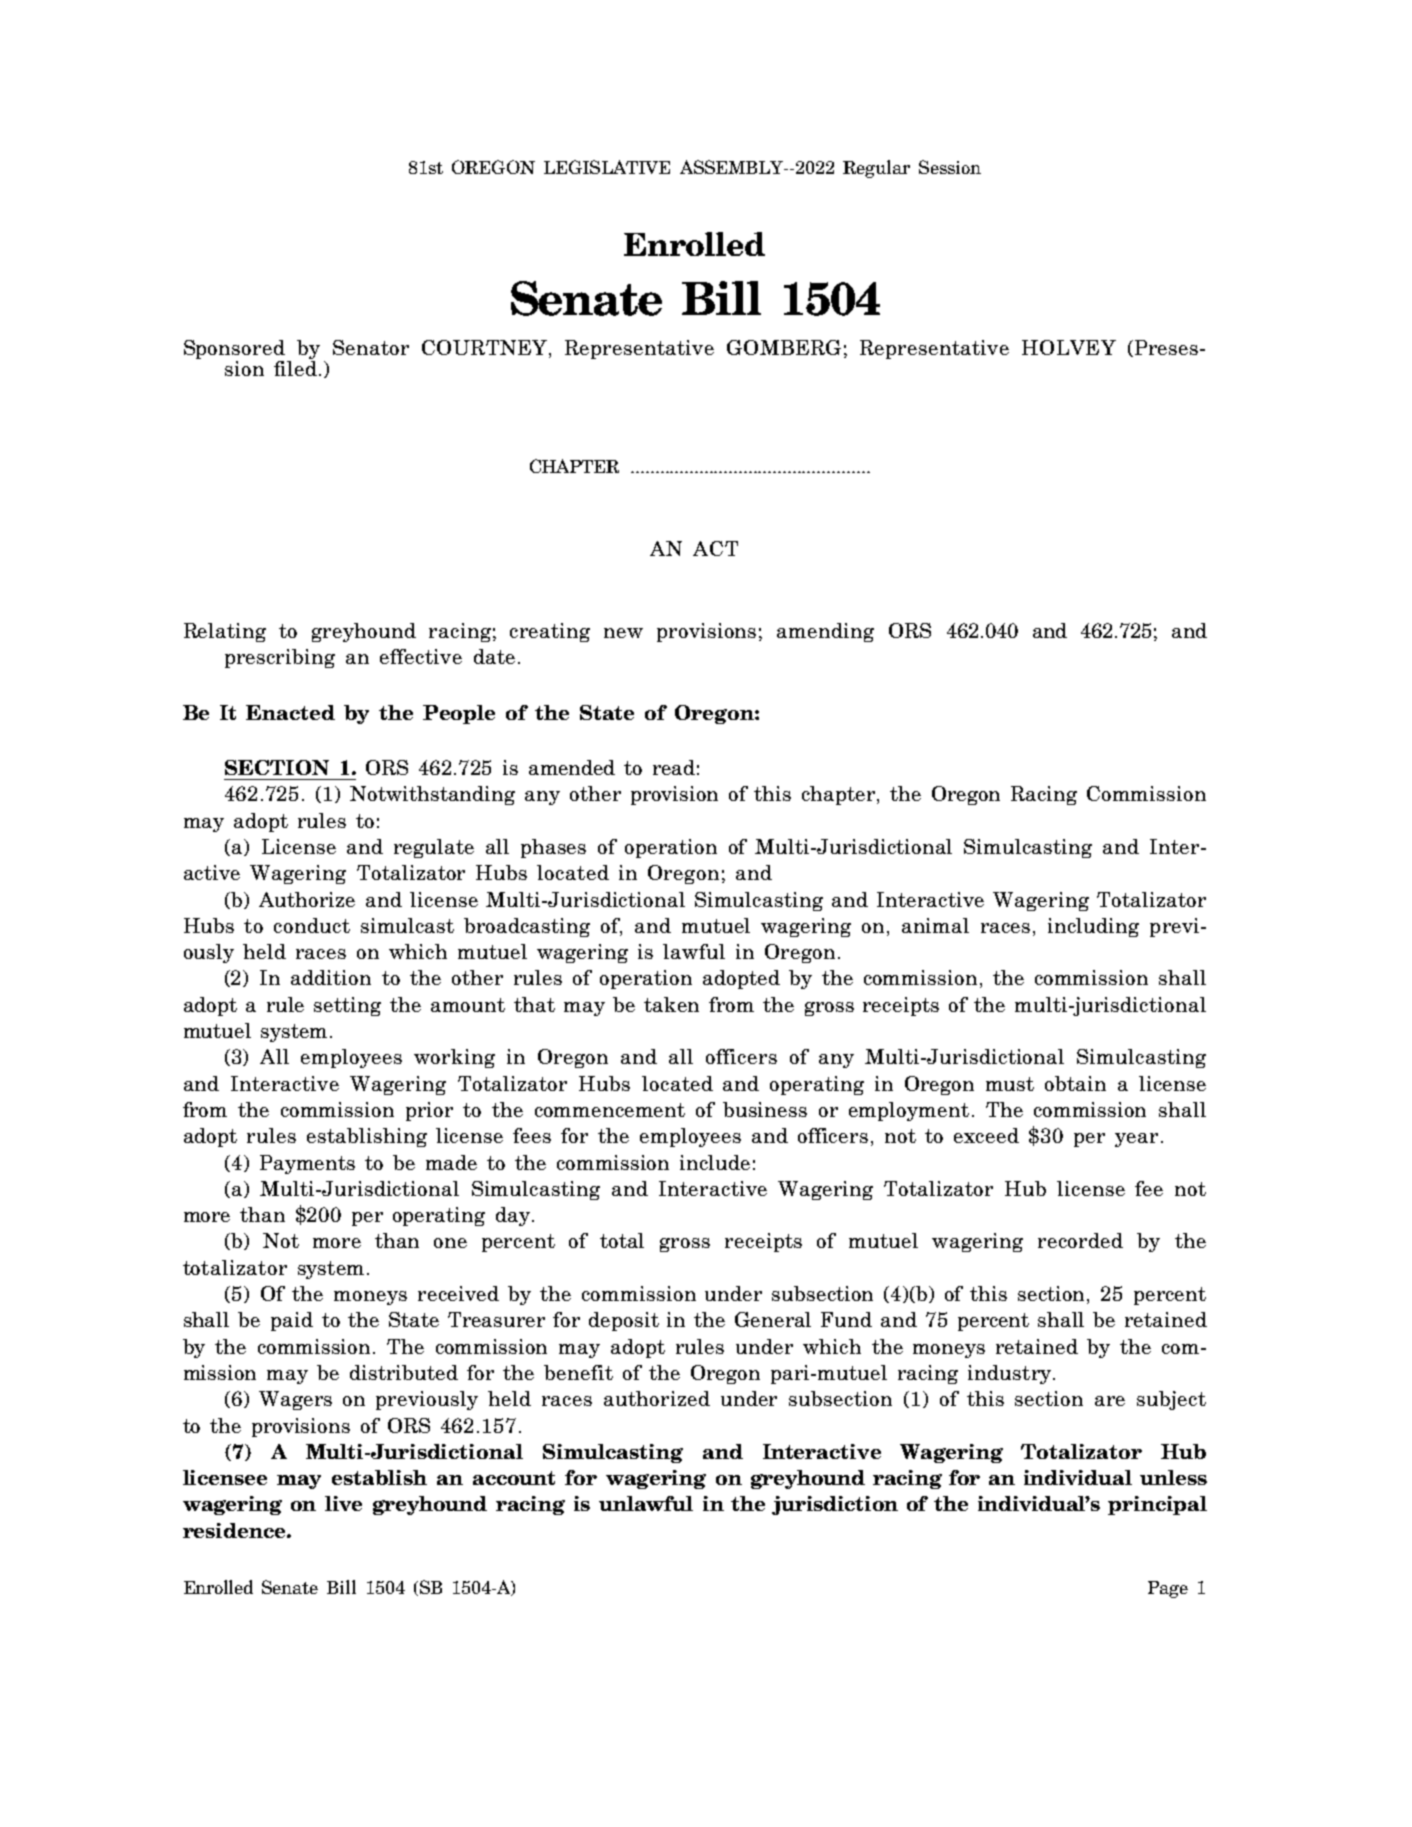  What do you see at coordinates (607, 167) in the screenshot?
I see `LEGISLATIVE` at bounding box center [607, 167].
